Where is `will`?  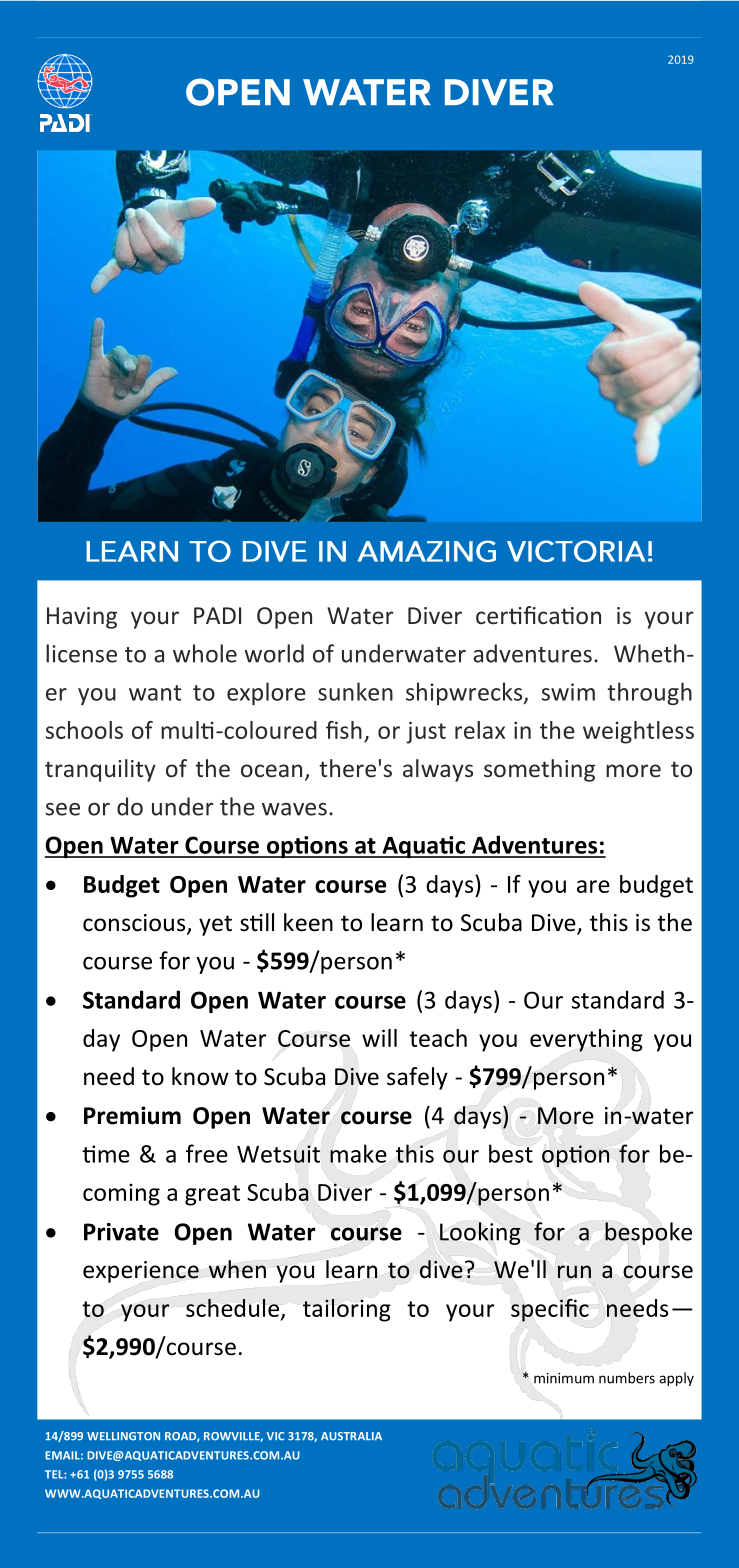 will is located at coordinates (379, 1038).
